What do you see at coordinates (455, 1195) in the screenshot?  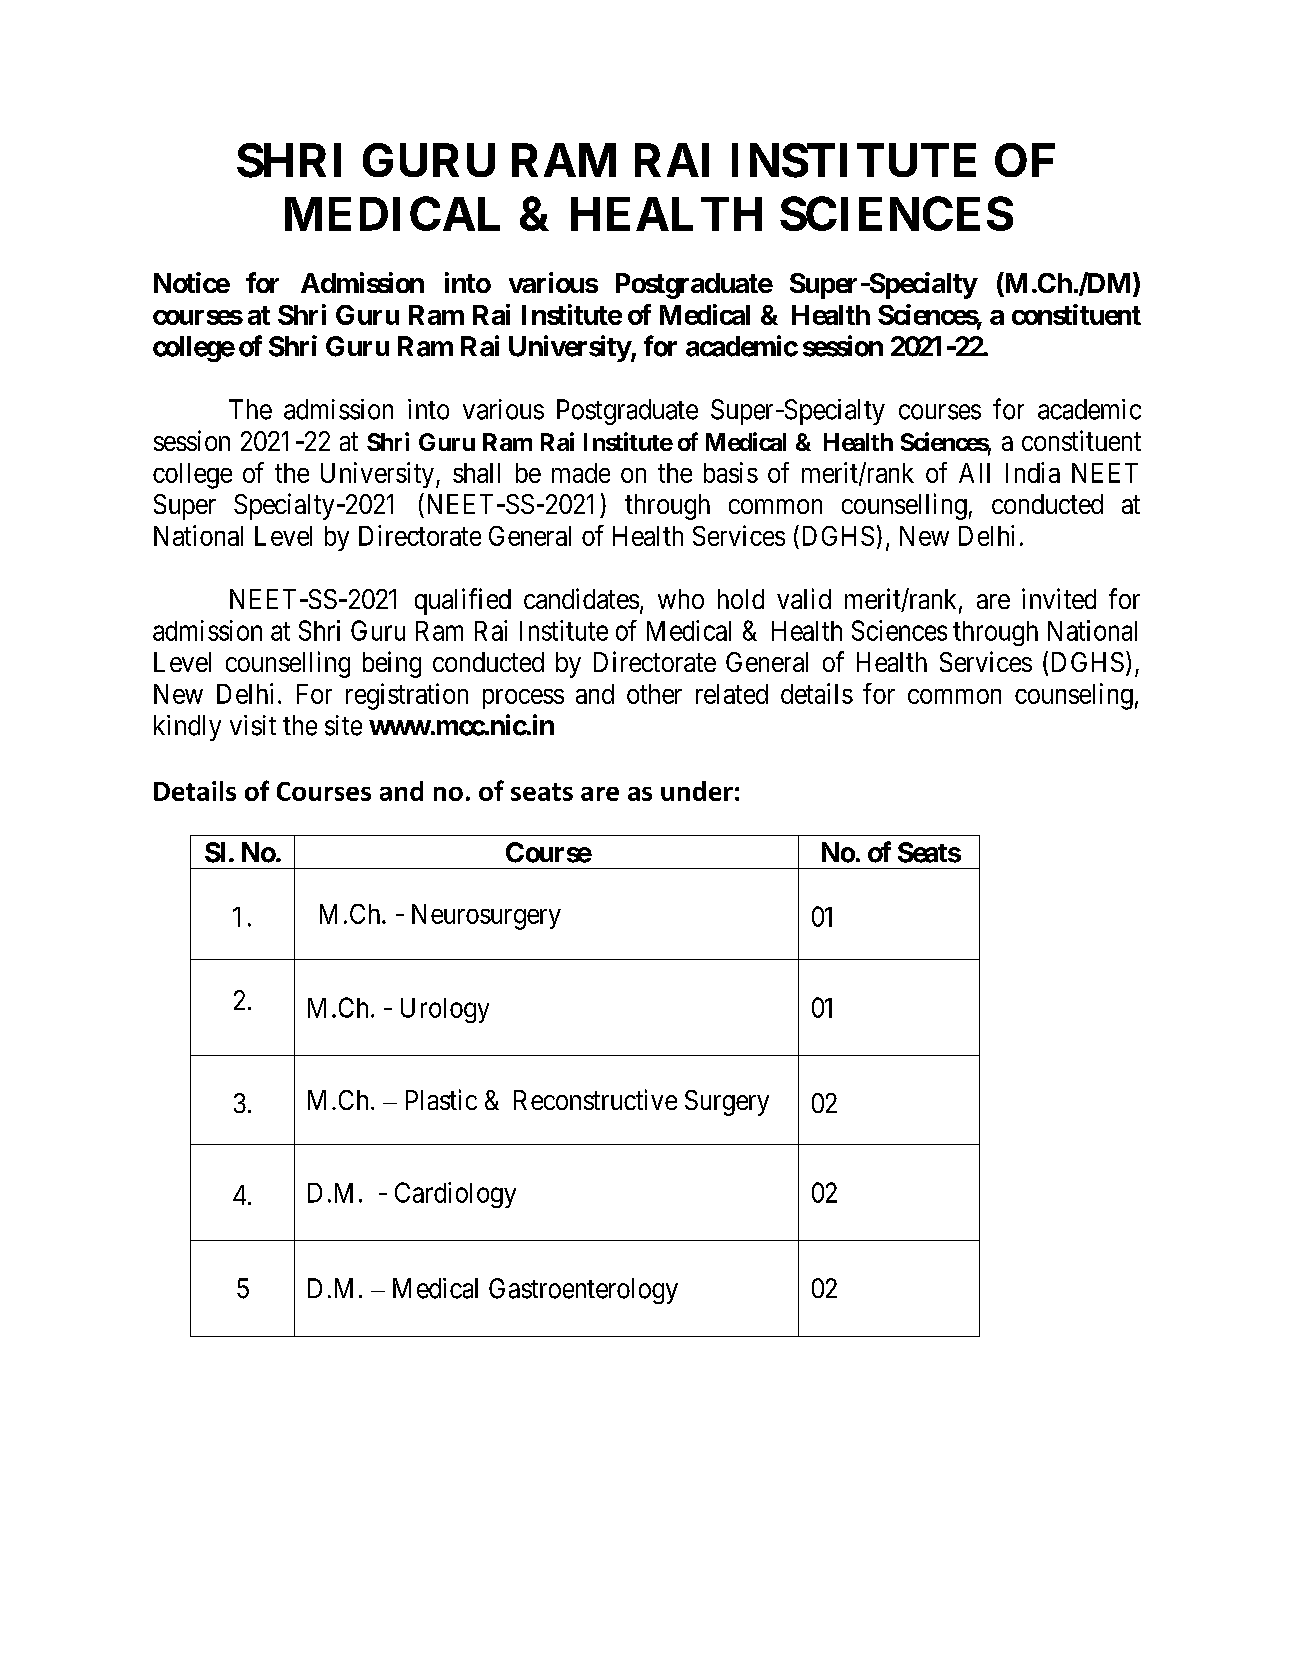 I see `Cardiology` at bounding box center [455, 1195].
